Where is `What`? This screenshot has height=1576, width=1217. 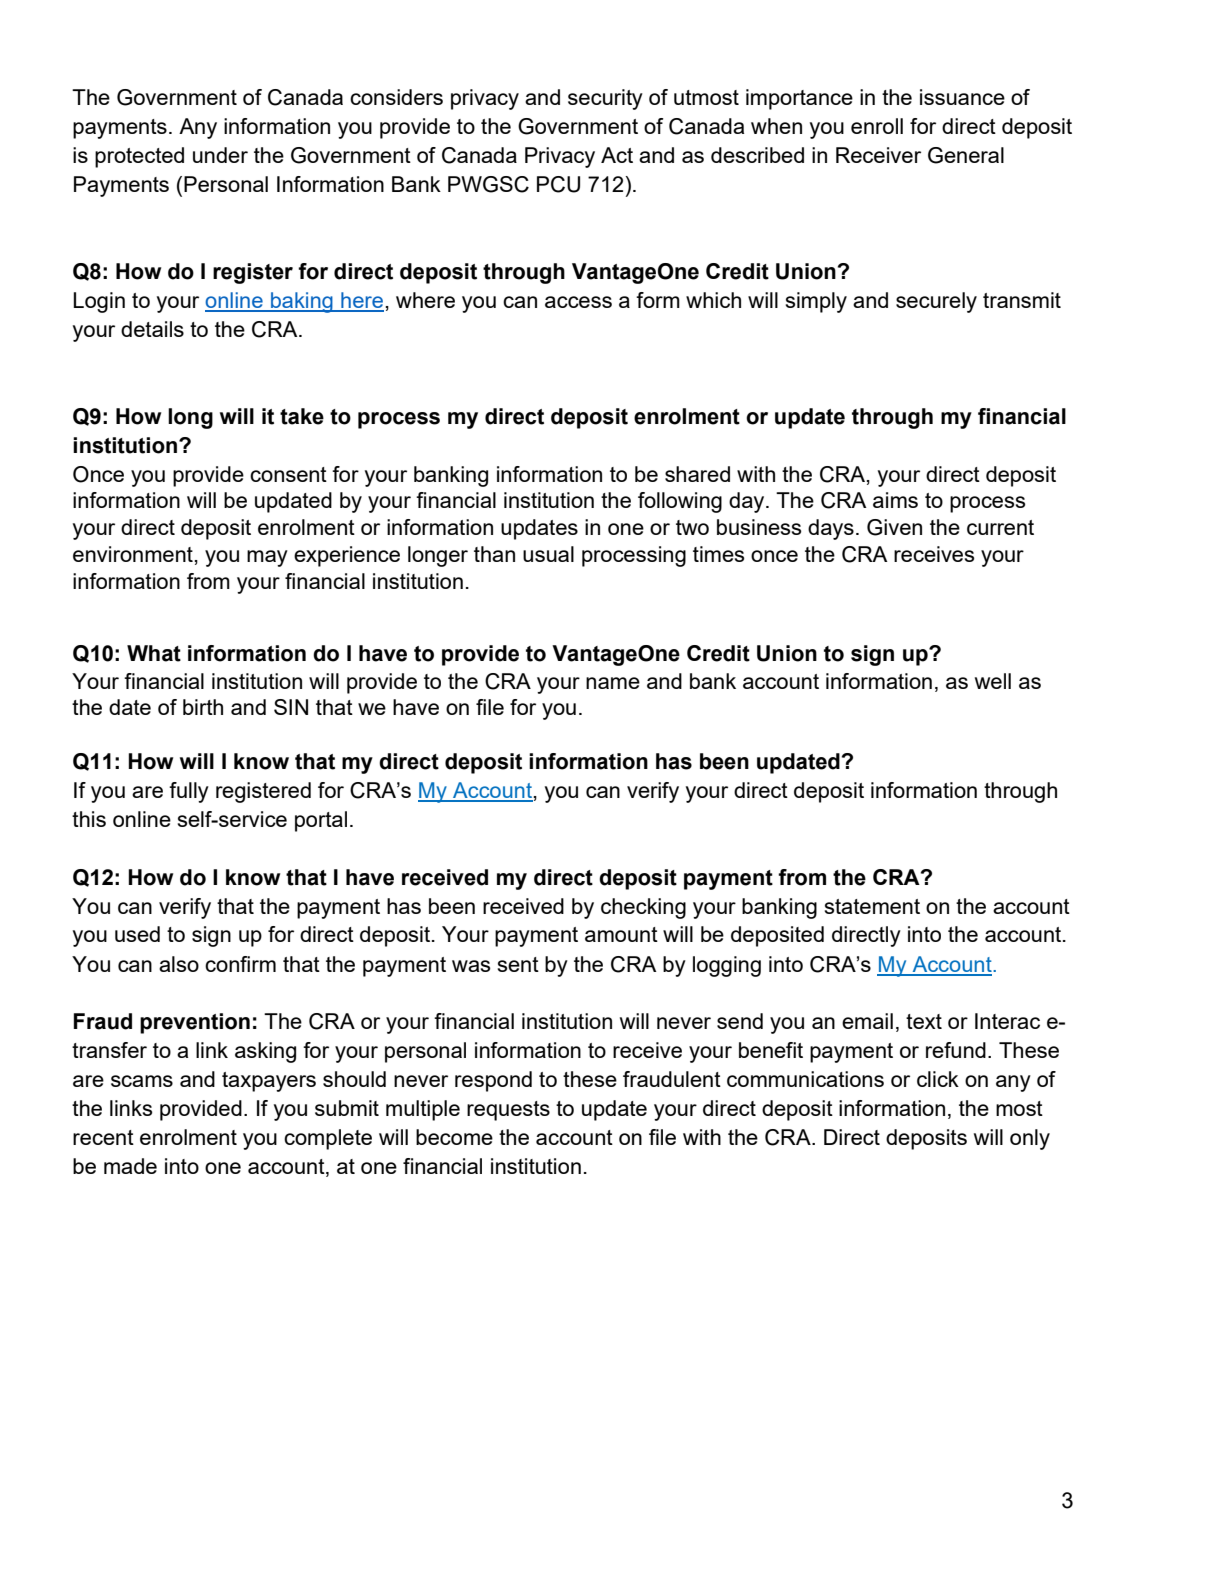
What is located at coordinates (154, 653).
